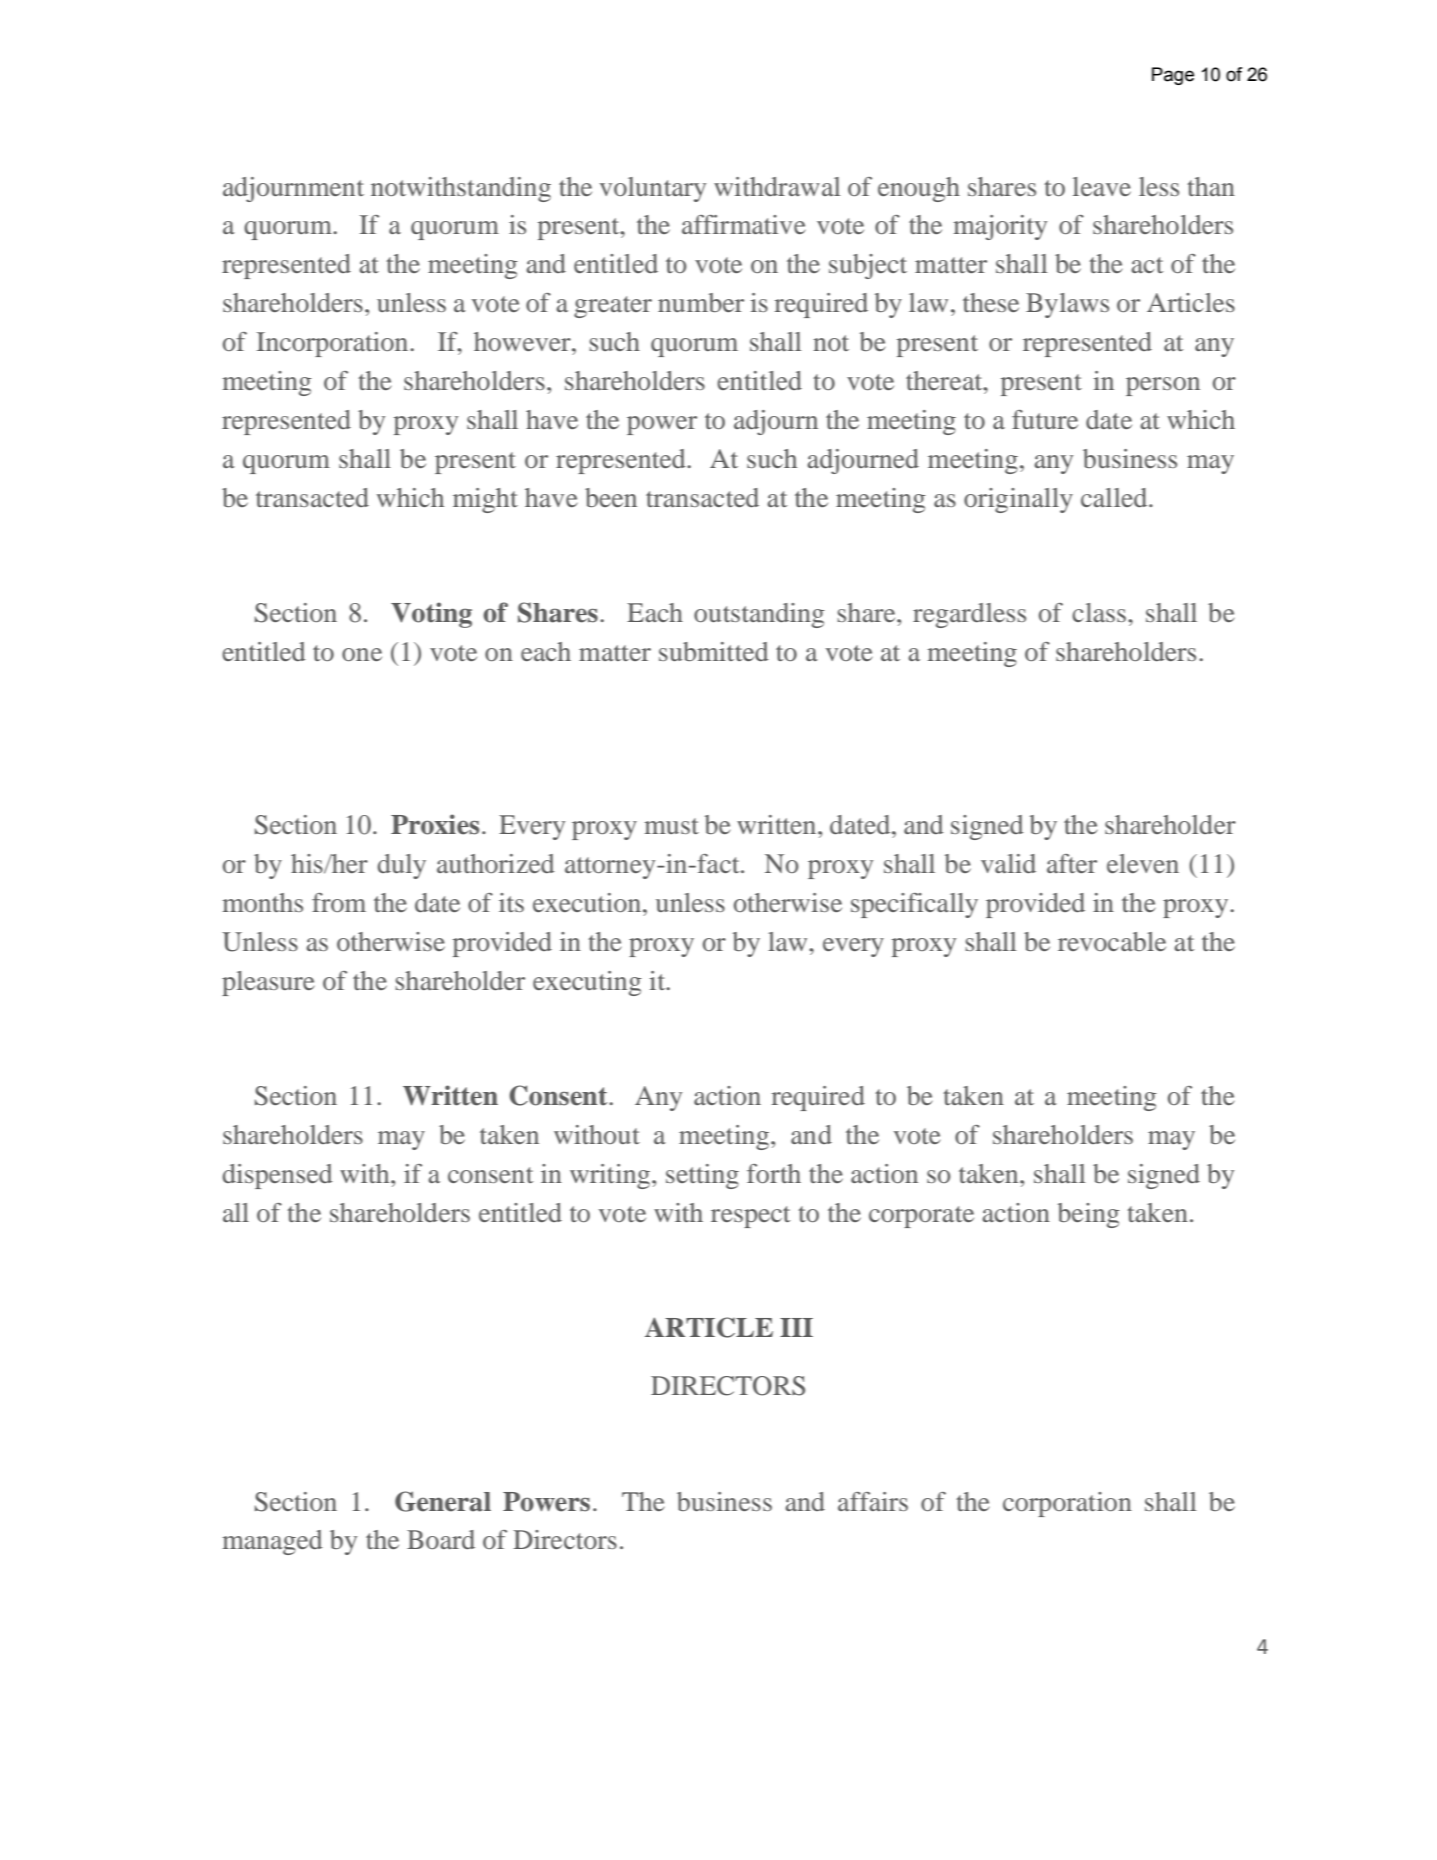 The image size is (1437, 1860). What do you see at coordinates (671, 826) in the image?
I see `must` at bounding box center [671, 826].
